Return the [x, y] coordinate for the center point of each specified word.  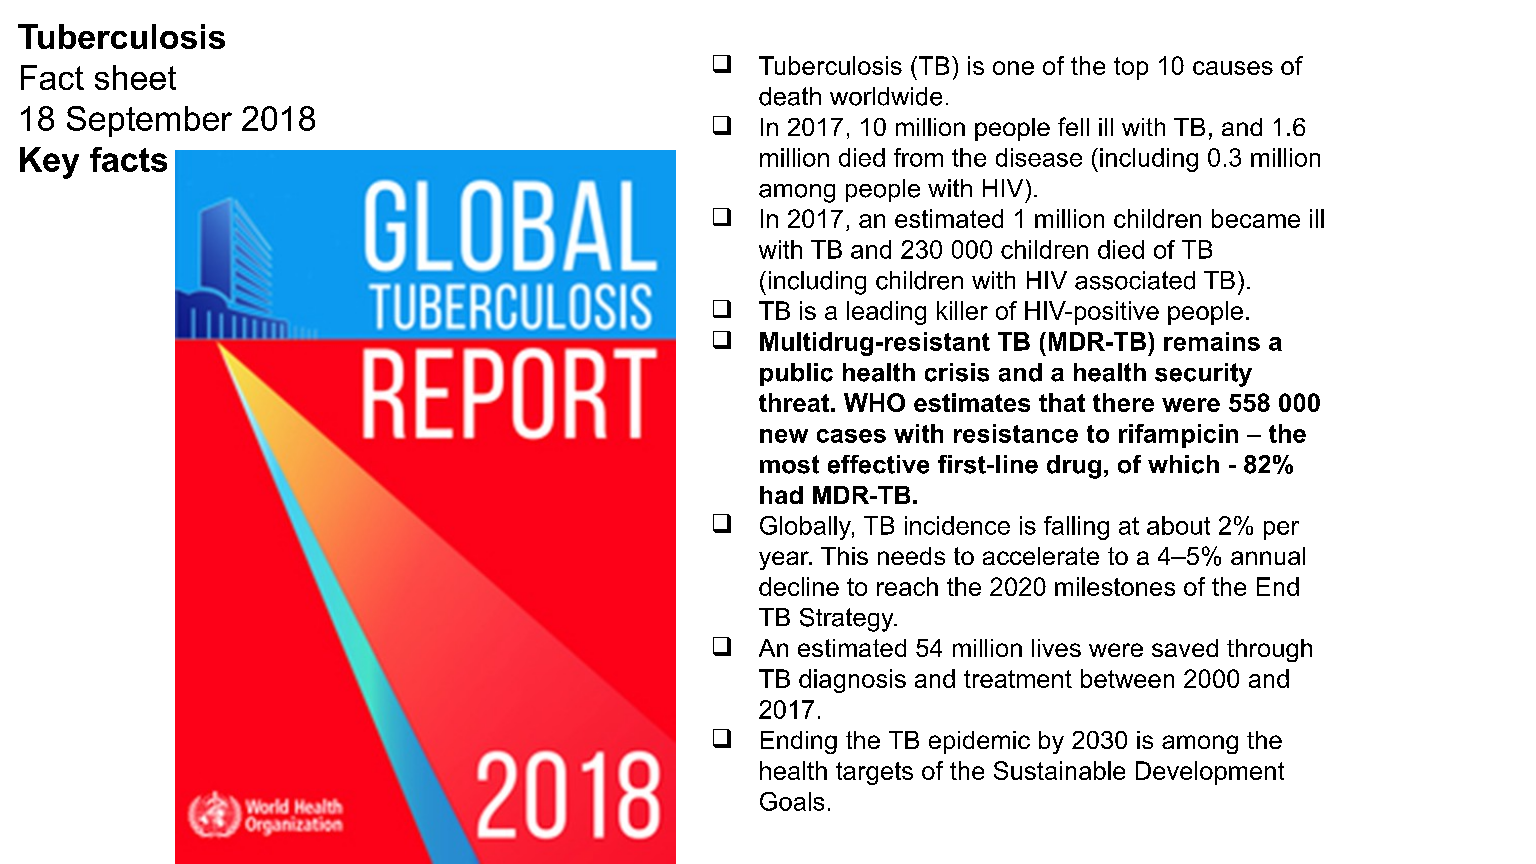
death [790, 96]
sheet [135, 77]
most [789, 464]
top [1131, 68]
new [784, 436]
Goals [792, 801]
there [1123, 402]
